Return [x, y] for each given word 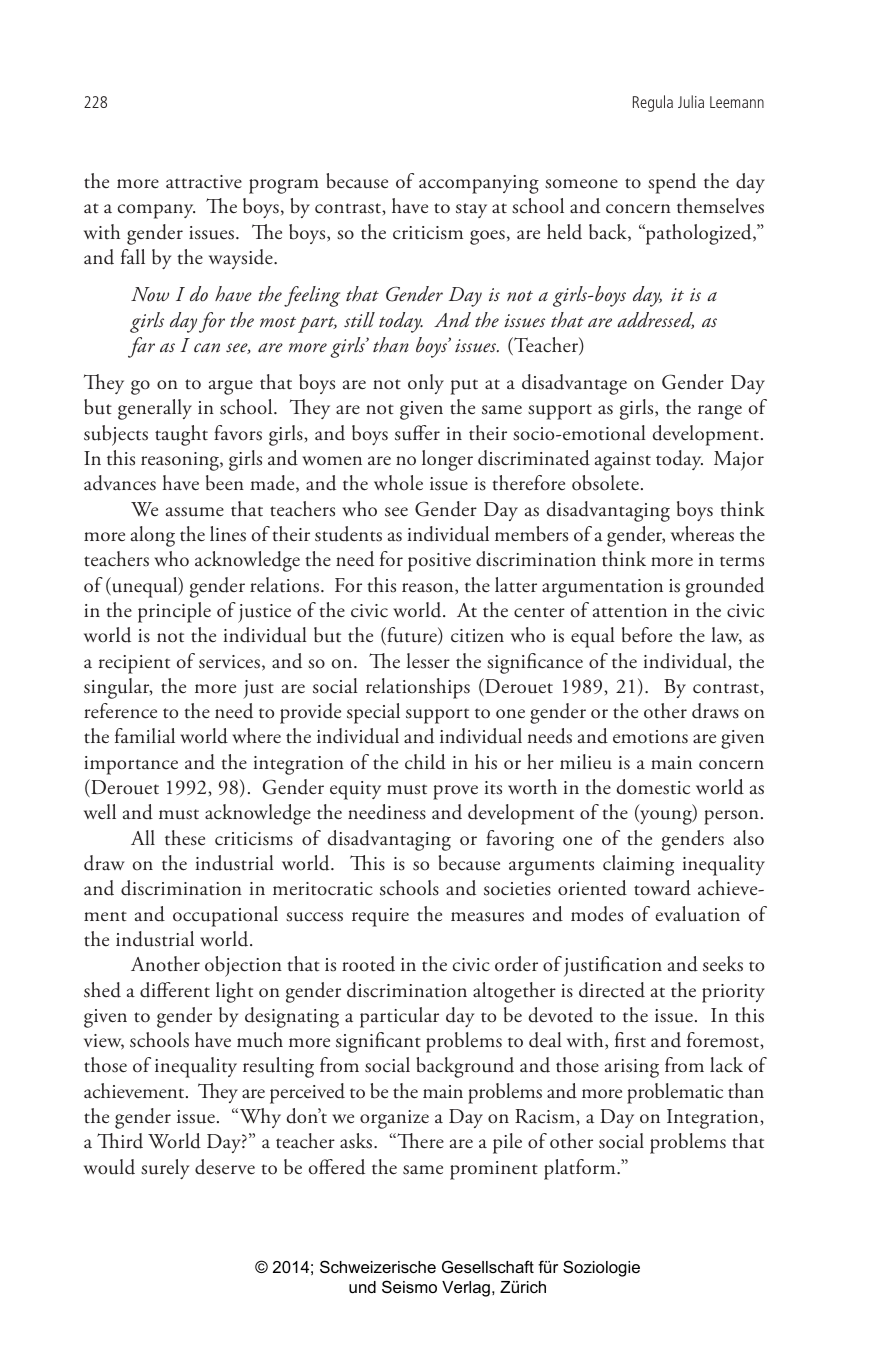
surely [165, 1169]
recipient [134, 664]
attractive [204, 182]
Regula [653, 103]
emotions [650, 737]
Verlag [466, 1289]
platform [581, 1169]
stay [471, 210]
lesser [428, 661]
